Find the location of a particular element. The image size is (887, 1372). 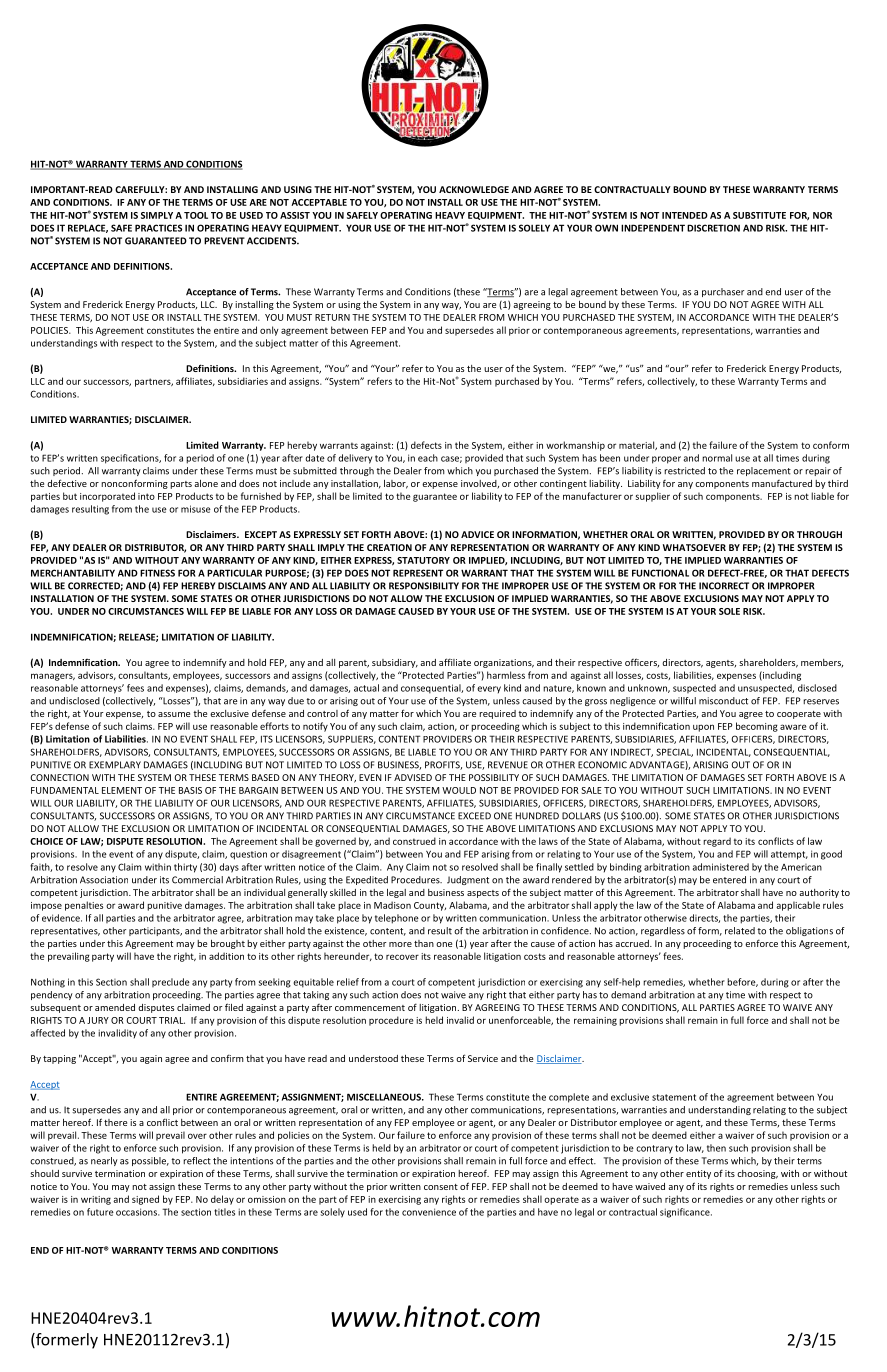

signed is located at coordinates (145, 1200).
